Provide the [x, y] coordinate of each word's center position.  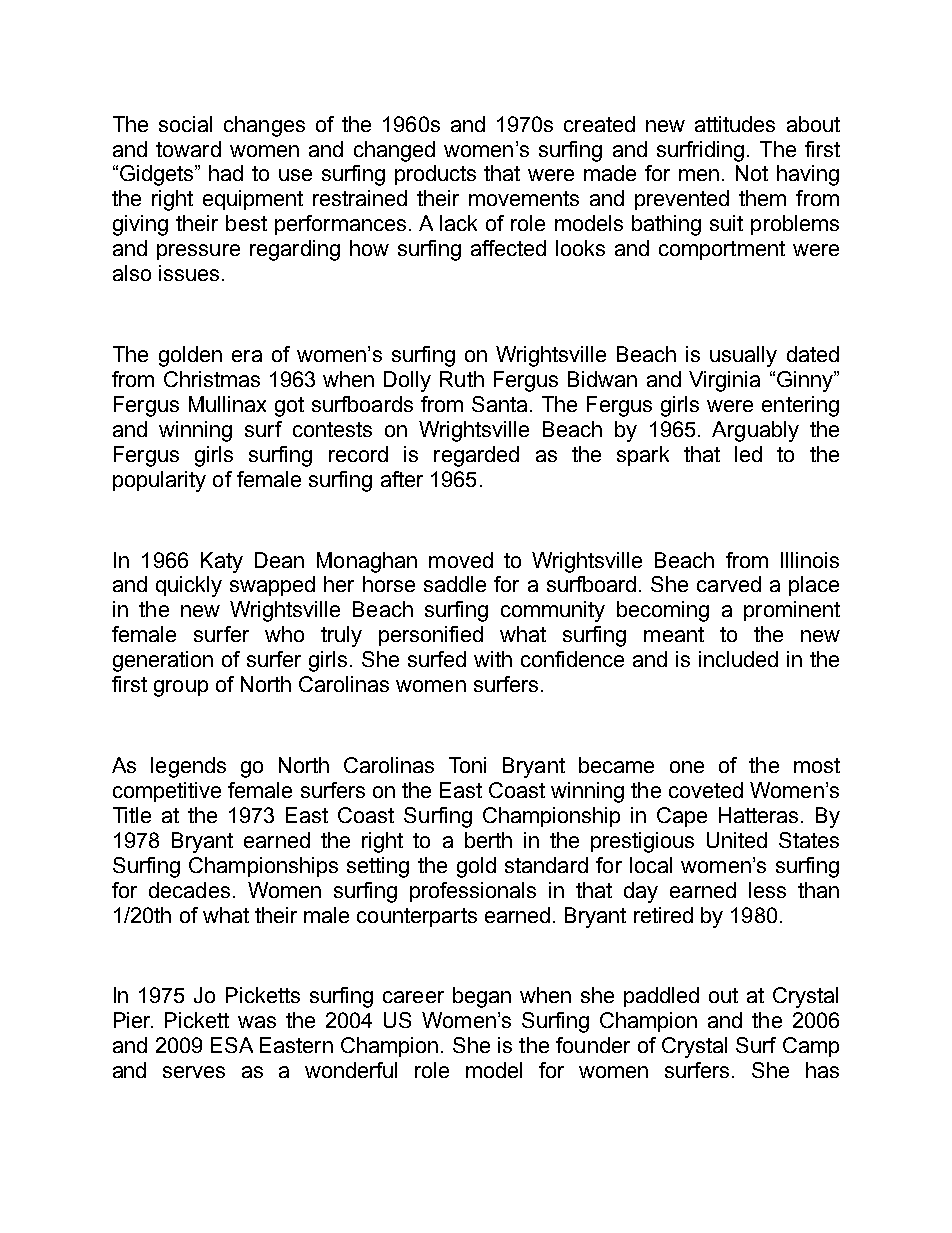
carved [729, 584]
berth [488, 840]
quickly [189, 586]
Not [752, 173]
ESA [232, 1045]
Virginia [724, 381]
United [737, 840]
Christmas [212, 379]
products [435, 175]
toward [188, 149]
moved [461, 560]
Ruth [462, 379]
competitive [167, 792]
